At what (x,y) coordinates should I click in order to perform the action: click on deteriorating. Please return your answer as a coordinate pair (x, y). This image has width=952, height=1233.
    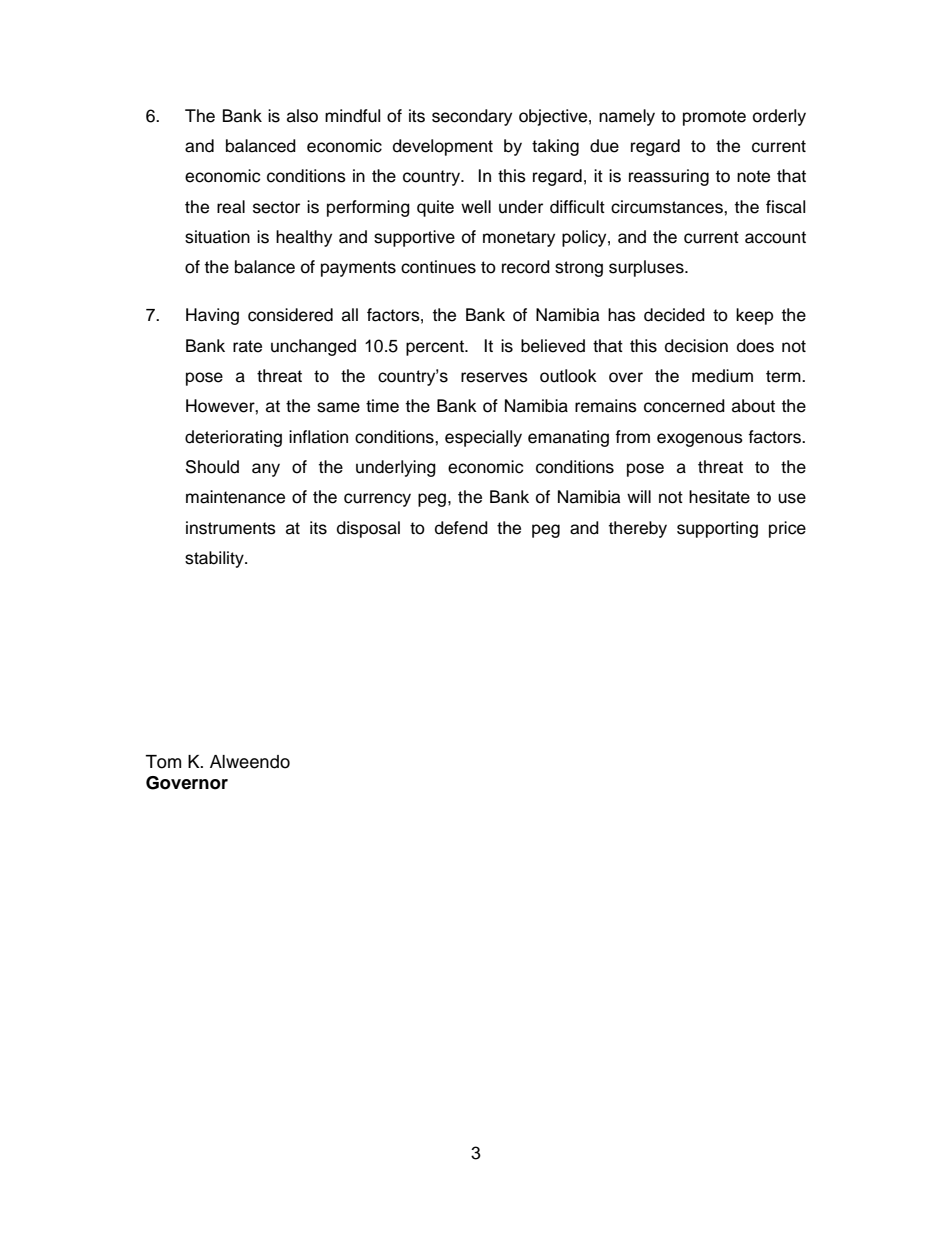
    Looking at the image, I should click on (233, 438).
